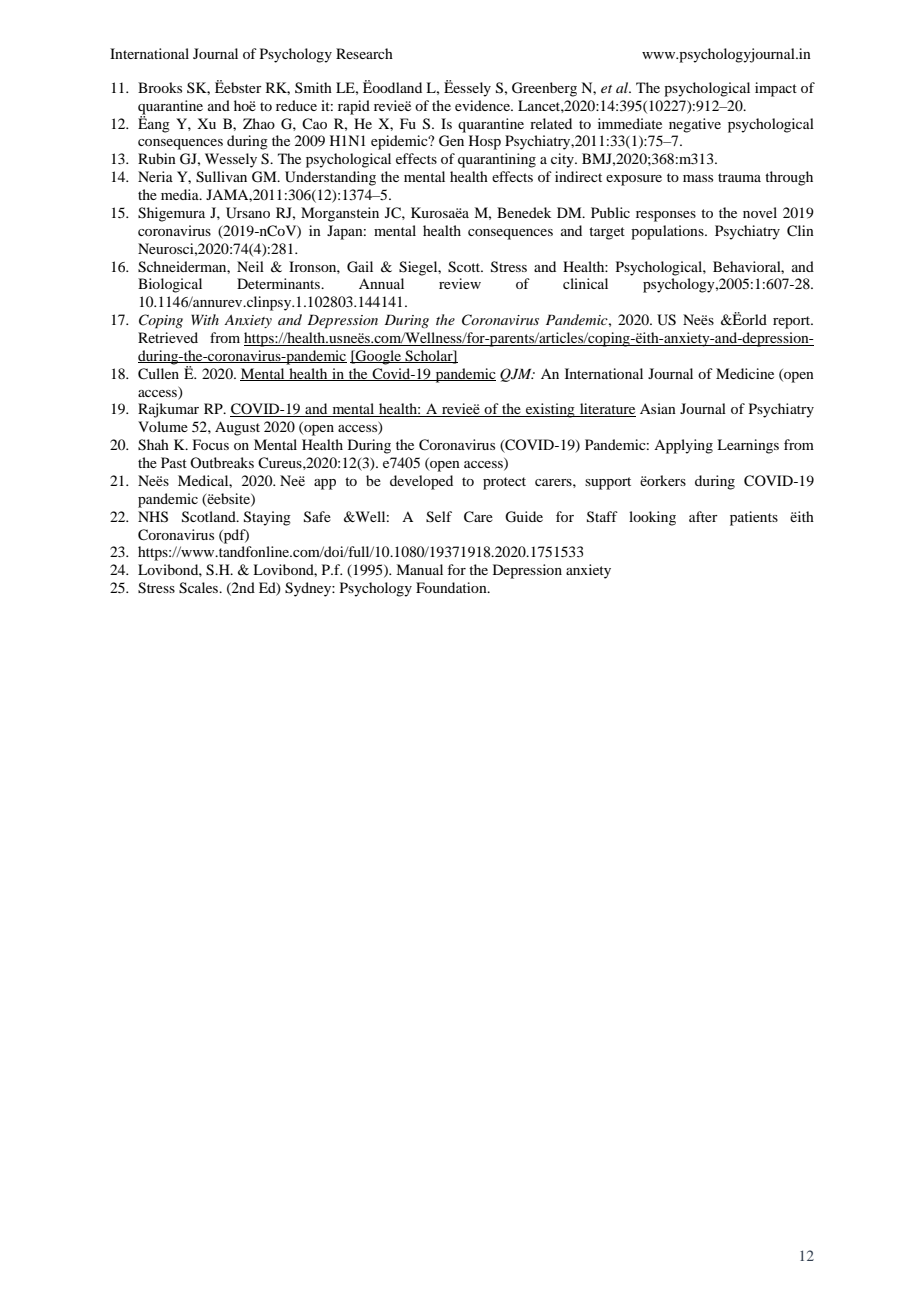 The image size is (924, 1308). Describe the element at coordinates (237, 428) in the page. I see `August` at that location.
